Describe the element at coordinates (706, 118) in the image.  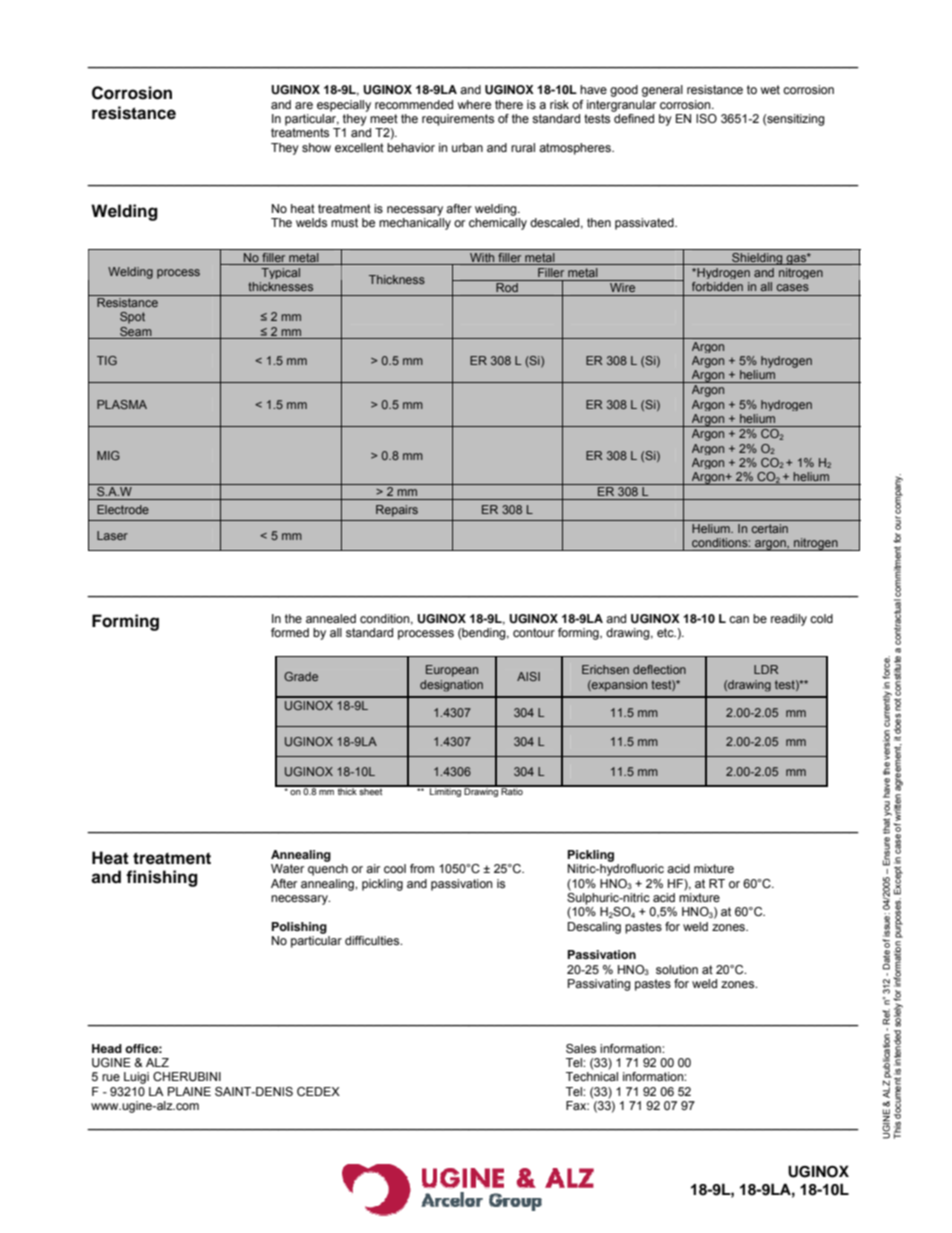
I see `ISO` at that location.
